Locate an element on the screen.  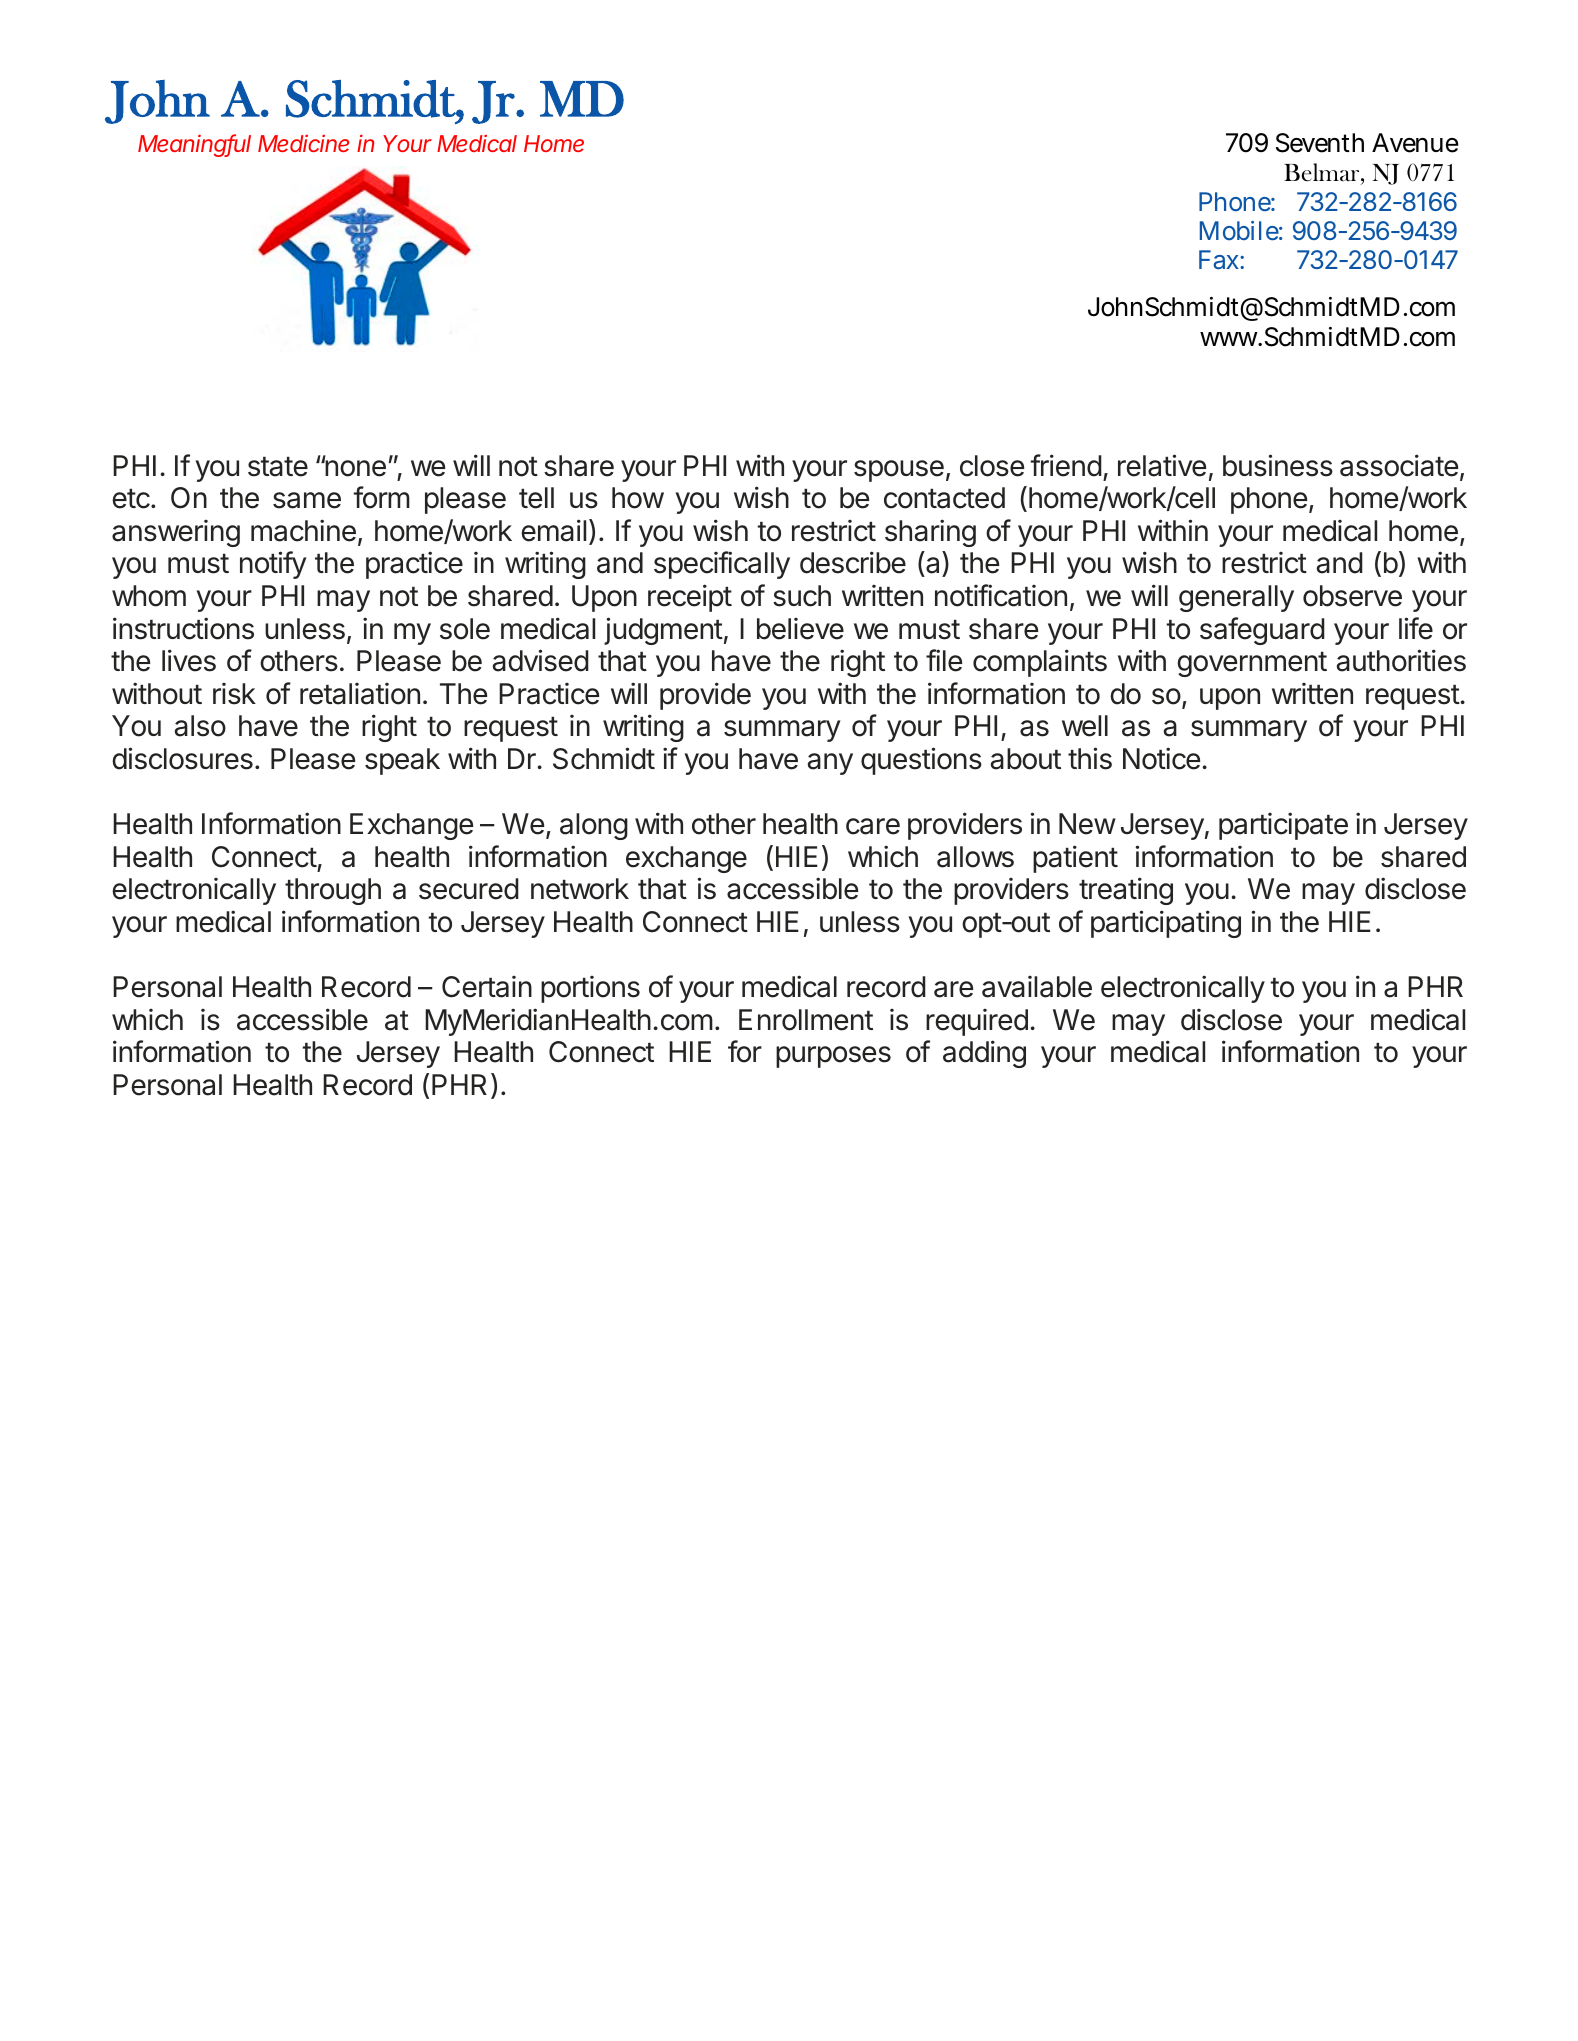
such is located at coordinates (802, 596).
